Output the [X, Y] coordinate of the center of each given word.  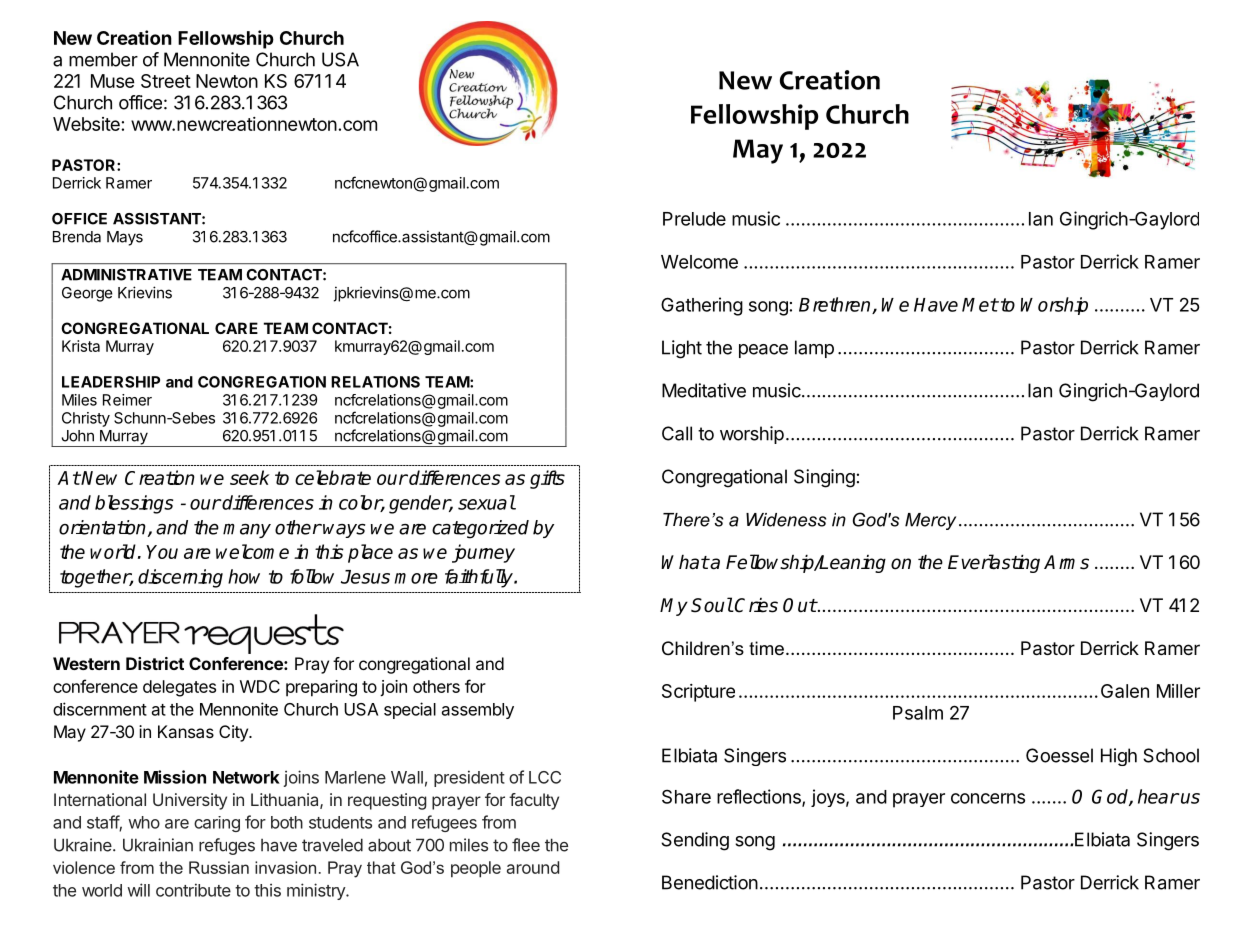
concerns [988, 798]
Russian [219, 867]
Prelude [694, 219]
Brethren [836, 305]
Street [166, 81]
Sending [695, 841]
